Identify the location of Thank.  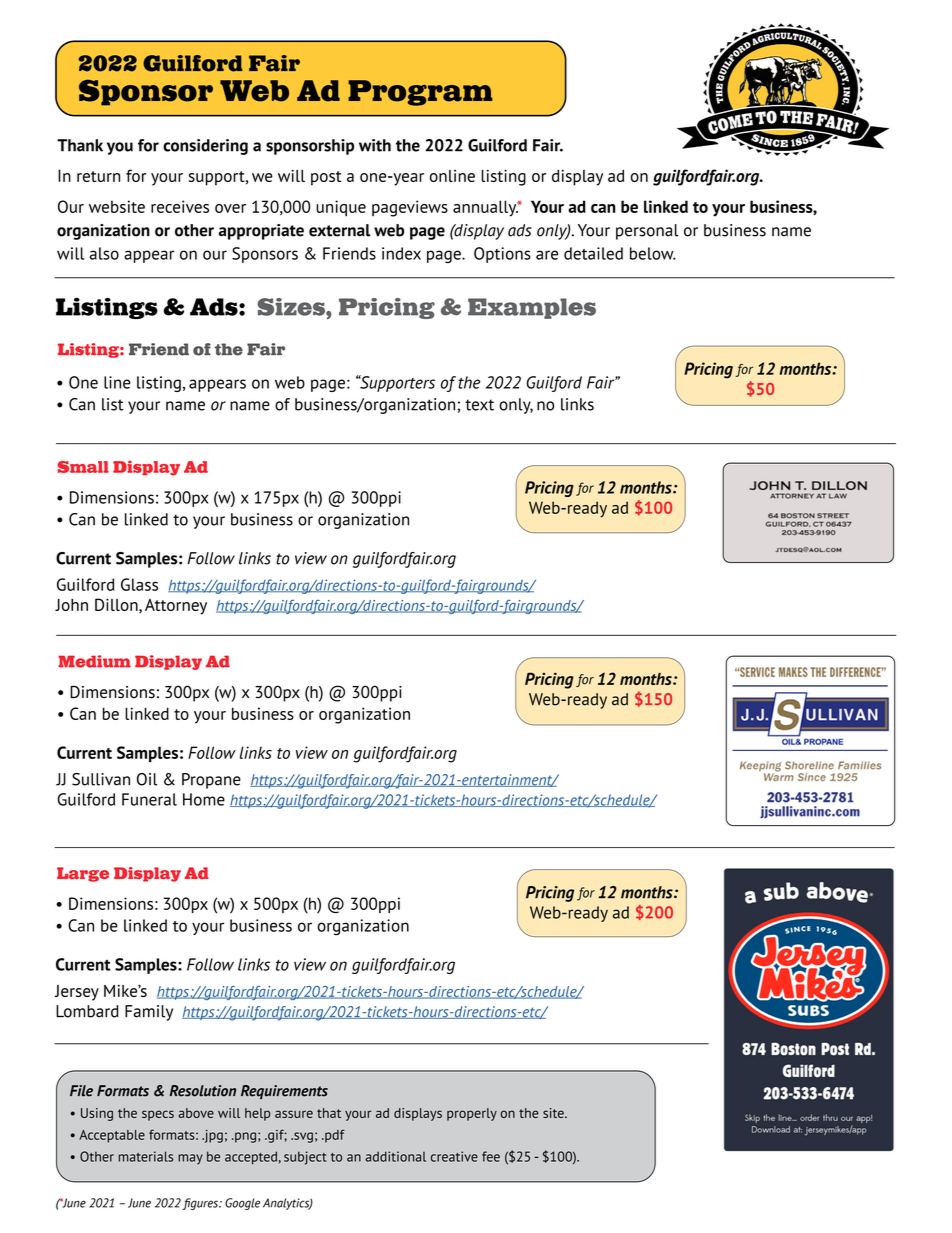
(80, 145).
